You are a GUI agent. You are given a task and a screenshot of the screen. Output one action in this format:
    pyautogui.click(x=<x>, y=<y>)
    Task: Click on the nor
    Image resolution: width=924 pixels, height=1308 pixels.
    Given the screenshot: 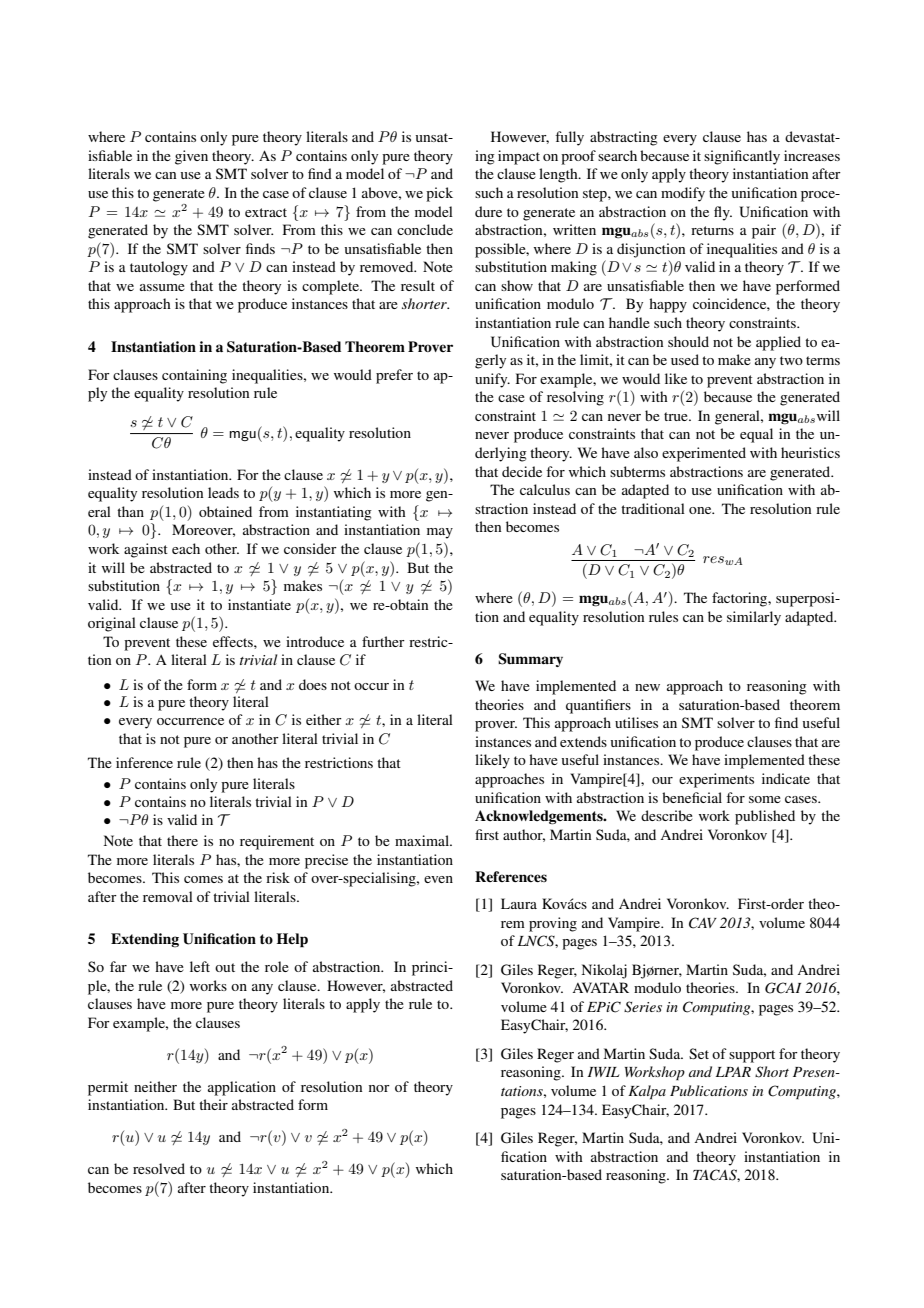 What is the action you would take?
    pyautogui.click(x=379, y=1088)
